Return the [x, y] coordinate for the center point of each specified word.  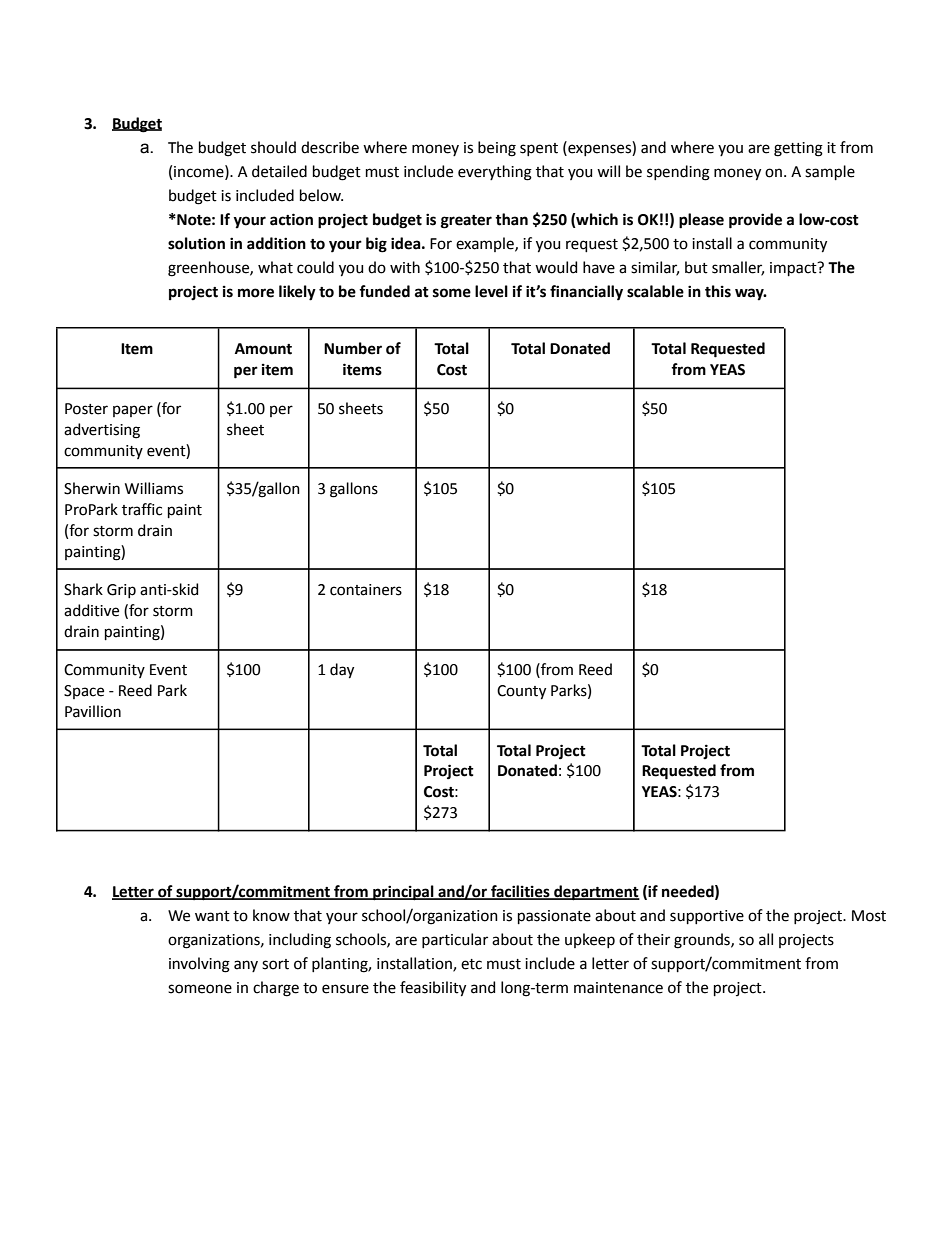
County [521, 692]
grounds [703, 941]
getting [798, 149]
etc [471, 964]
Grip [121, 591]
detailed [279, 171]
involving [199, 965]
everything [495, 173]
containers [366, 590]
